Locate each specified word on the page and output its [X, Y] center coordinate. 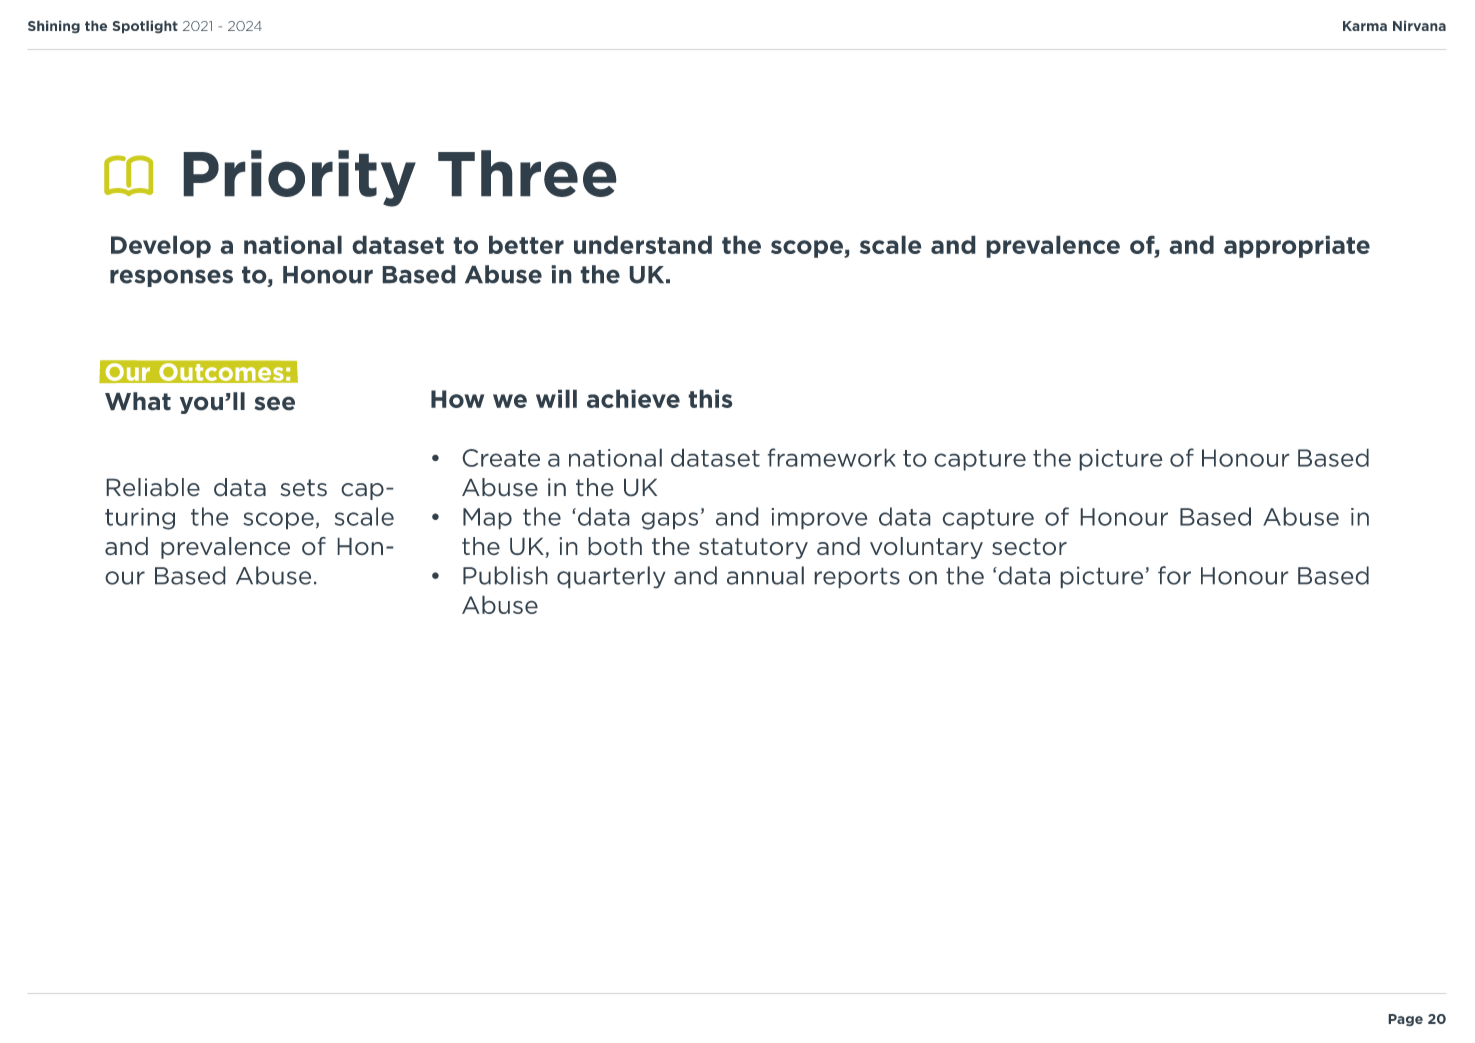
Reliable [153, 487]
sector [1029, 547]
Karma [1365, 26]
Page [1405, 1020]
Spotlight [145, 27]
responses [171, 278]
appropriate [1297, 246]
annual [765, 575]
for [1174, 575]
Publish [505, 575]
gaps [669, 521]
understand [643, 244]
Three [527, 173]
